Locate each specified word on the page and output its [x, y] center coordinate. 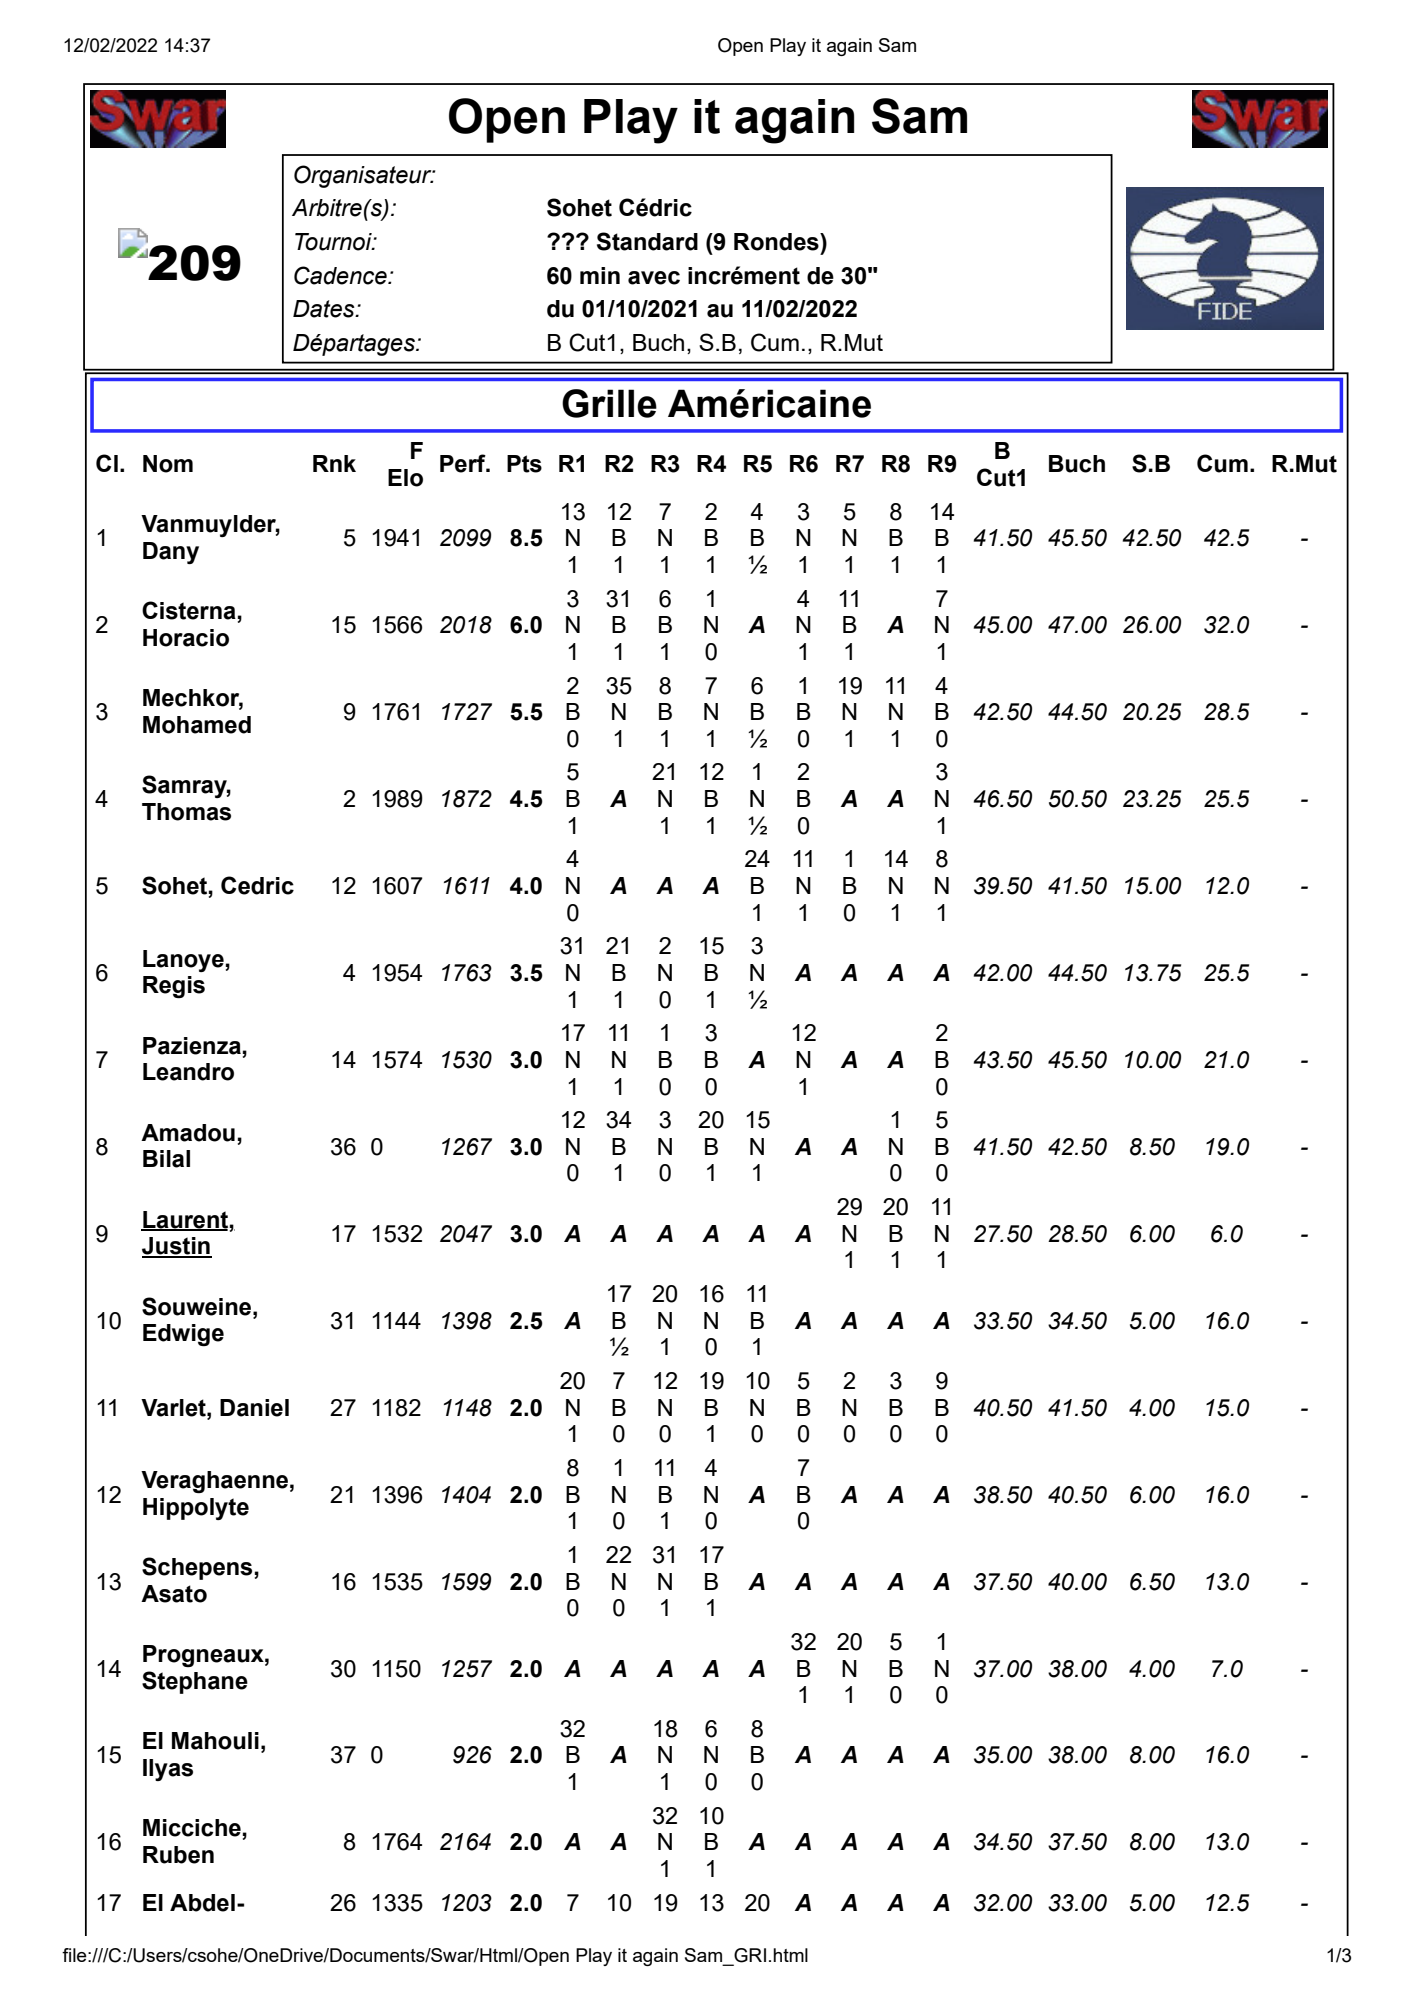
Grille [609, 403]
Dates [325, 309]
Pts [524, 464]
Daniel [254, 1408]
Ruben [178, 1855]
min [600, 275]
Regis [174, 987]
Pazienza [192, 1046]
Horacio [186, 638]
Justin [177, 1247]
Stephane [195, 1682]
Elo [405, 478]
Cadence [341, 275]
